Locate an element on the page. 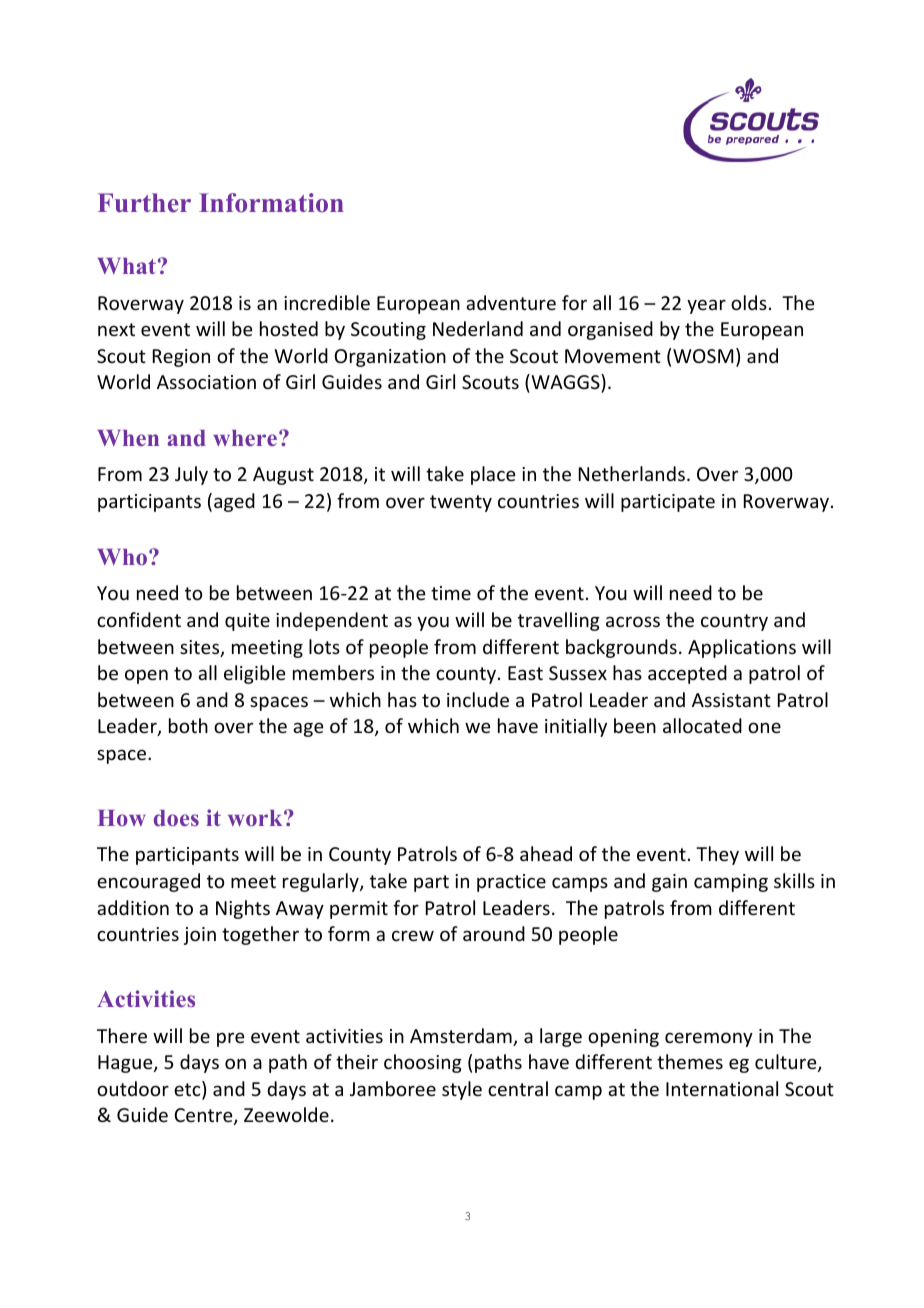 The image size is (924, 1308). Nights is located at coordinates (243, 909).
